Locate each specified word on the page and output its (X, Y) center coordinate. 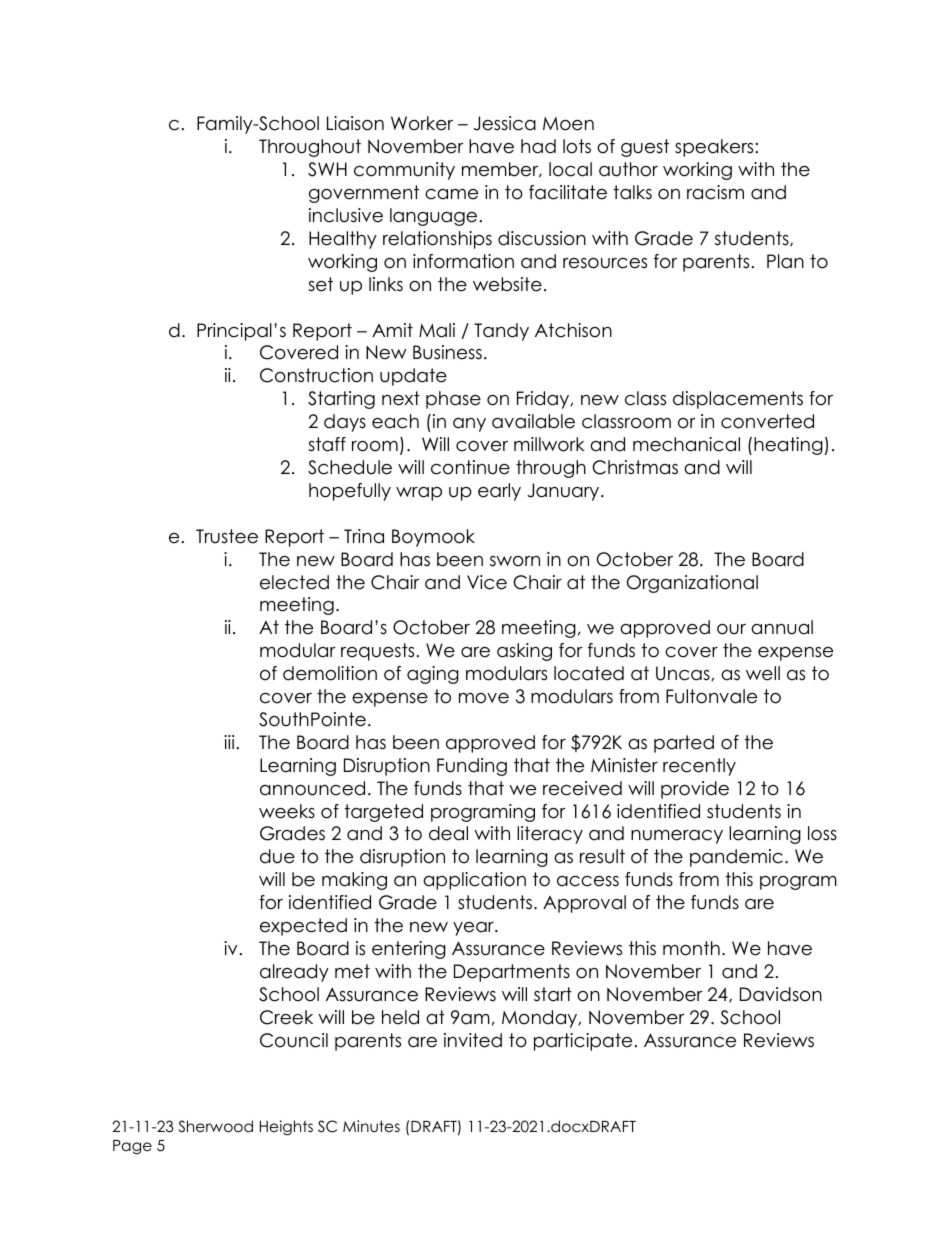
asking (524, 652)
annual (782, 627)
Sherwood (216, 1126)
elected (294, 582)
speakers (714, 148)
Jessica (504, 123)
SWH (327, 169)
